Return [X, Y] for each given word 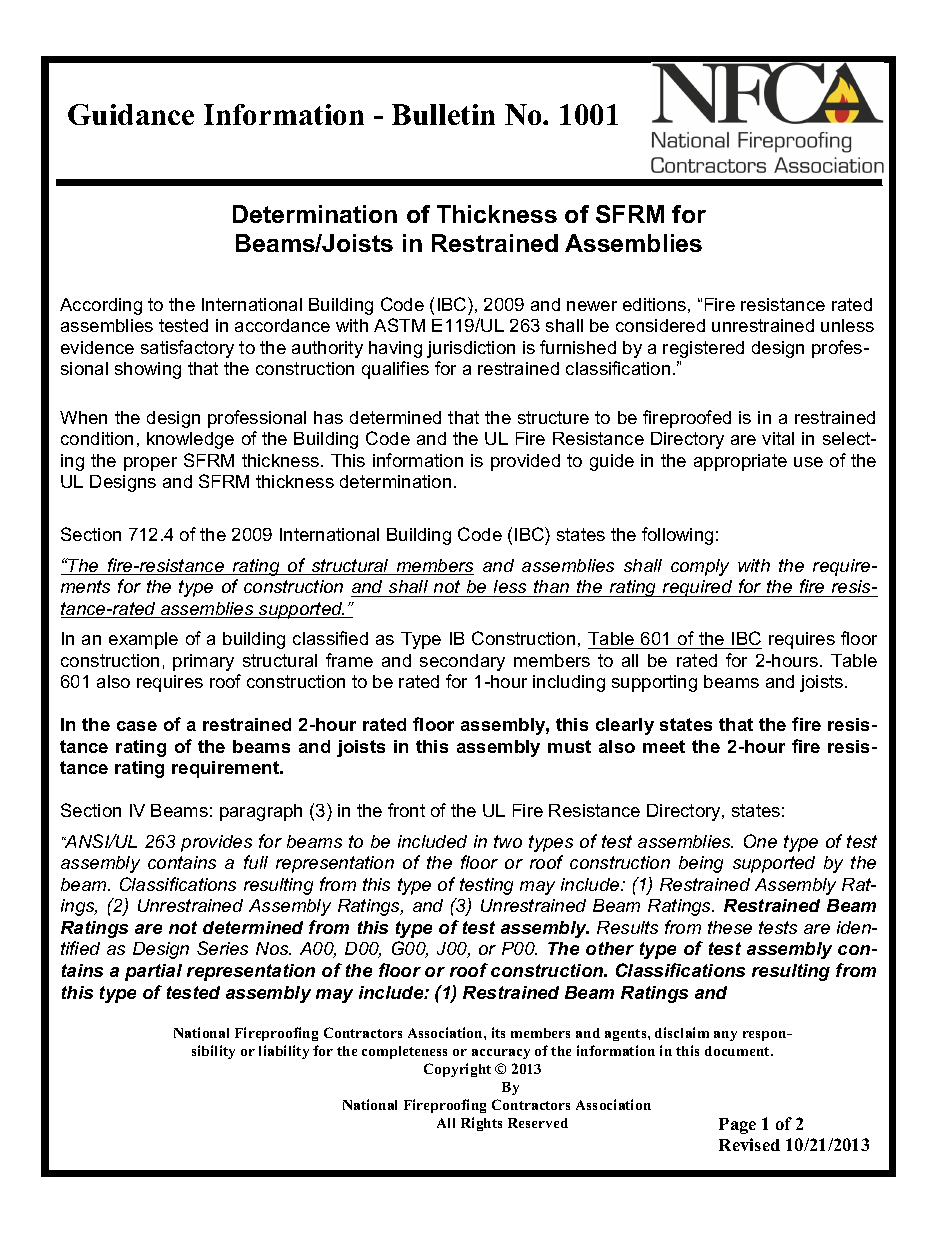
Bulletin [443, 114]
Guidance [131, 114]
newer [592, 306]
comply [700, 567]
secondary [462, 662]
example [143, 640]
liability [284, 1052]
